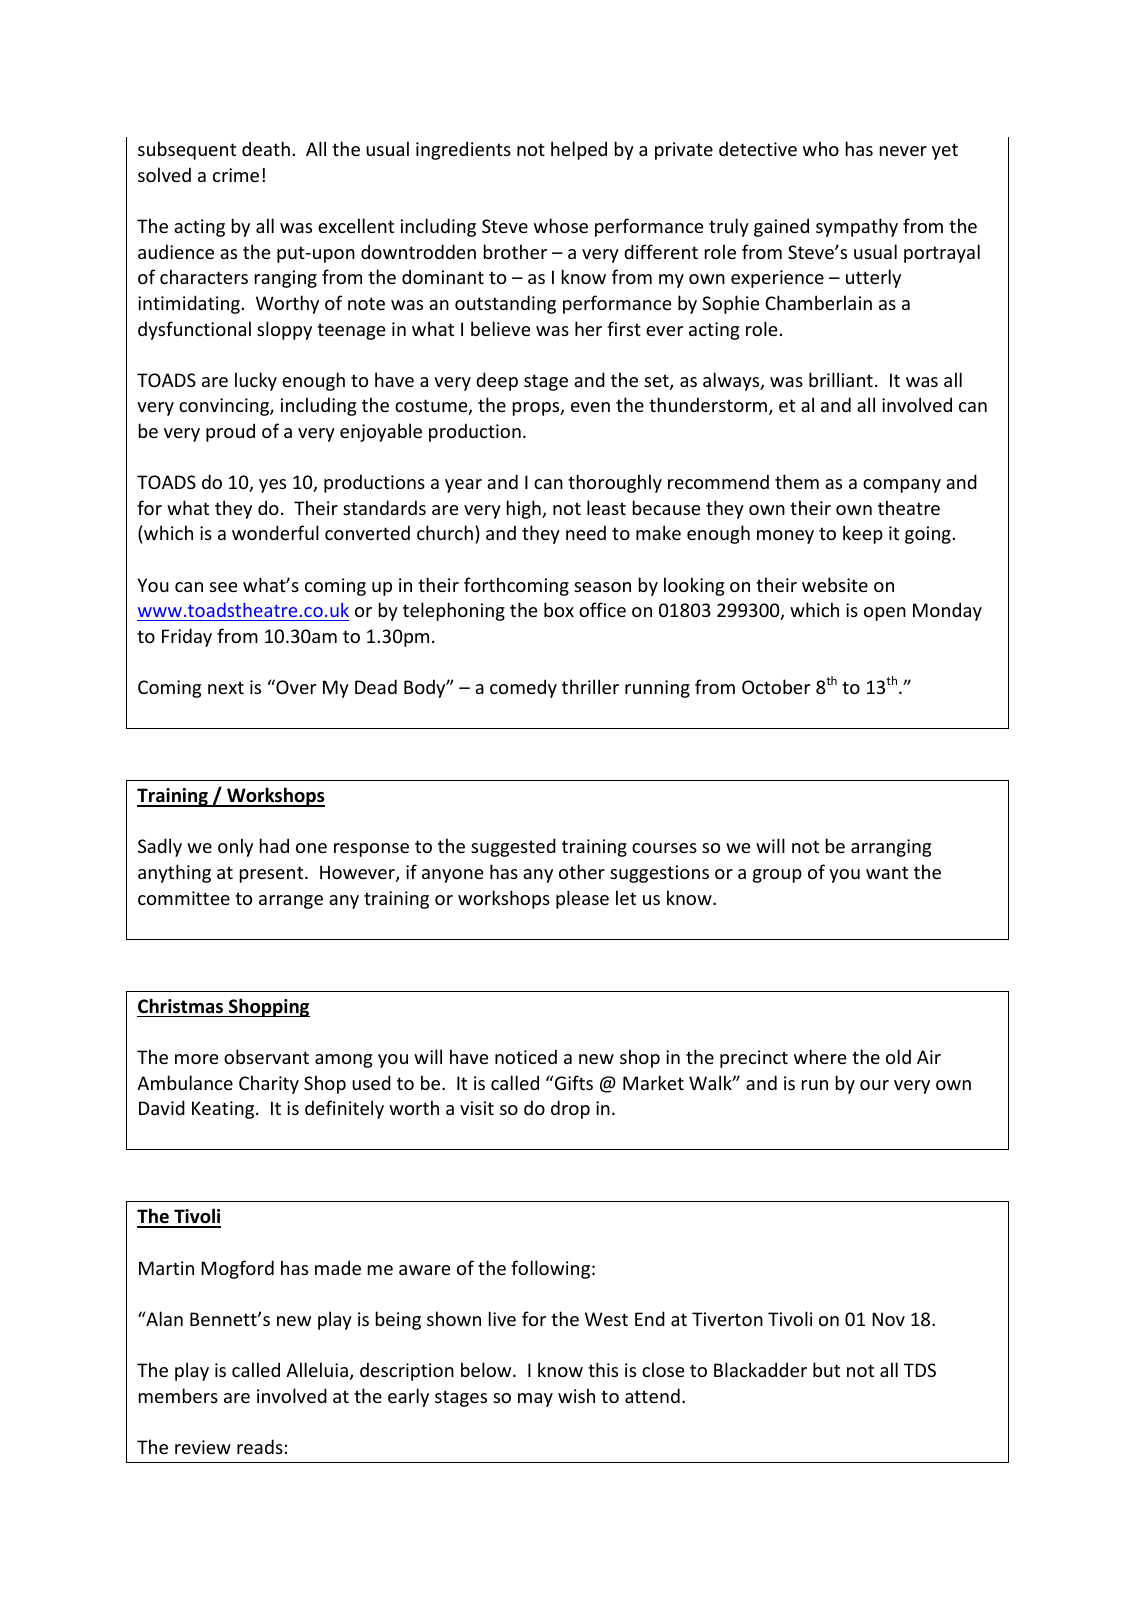 This page has height=1605, width=1135. I want to click on yes, so click(272, 486).
